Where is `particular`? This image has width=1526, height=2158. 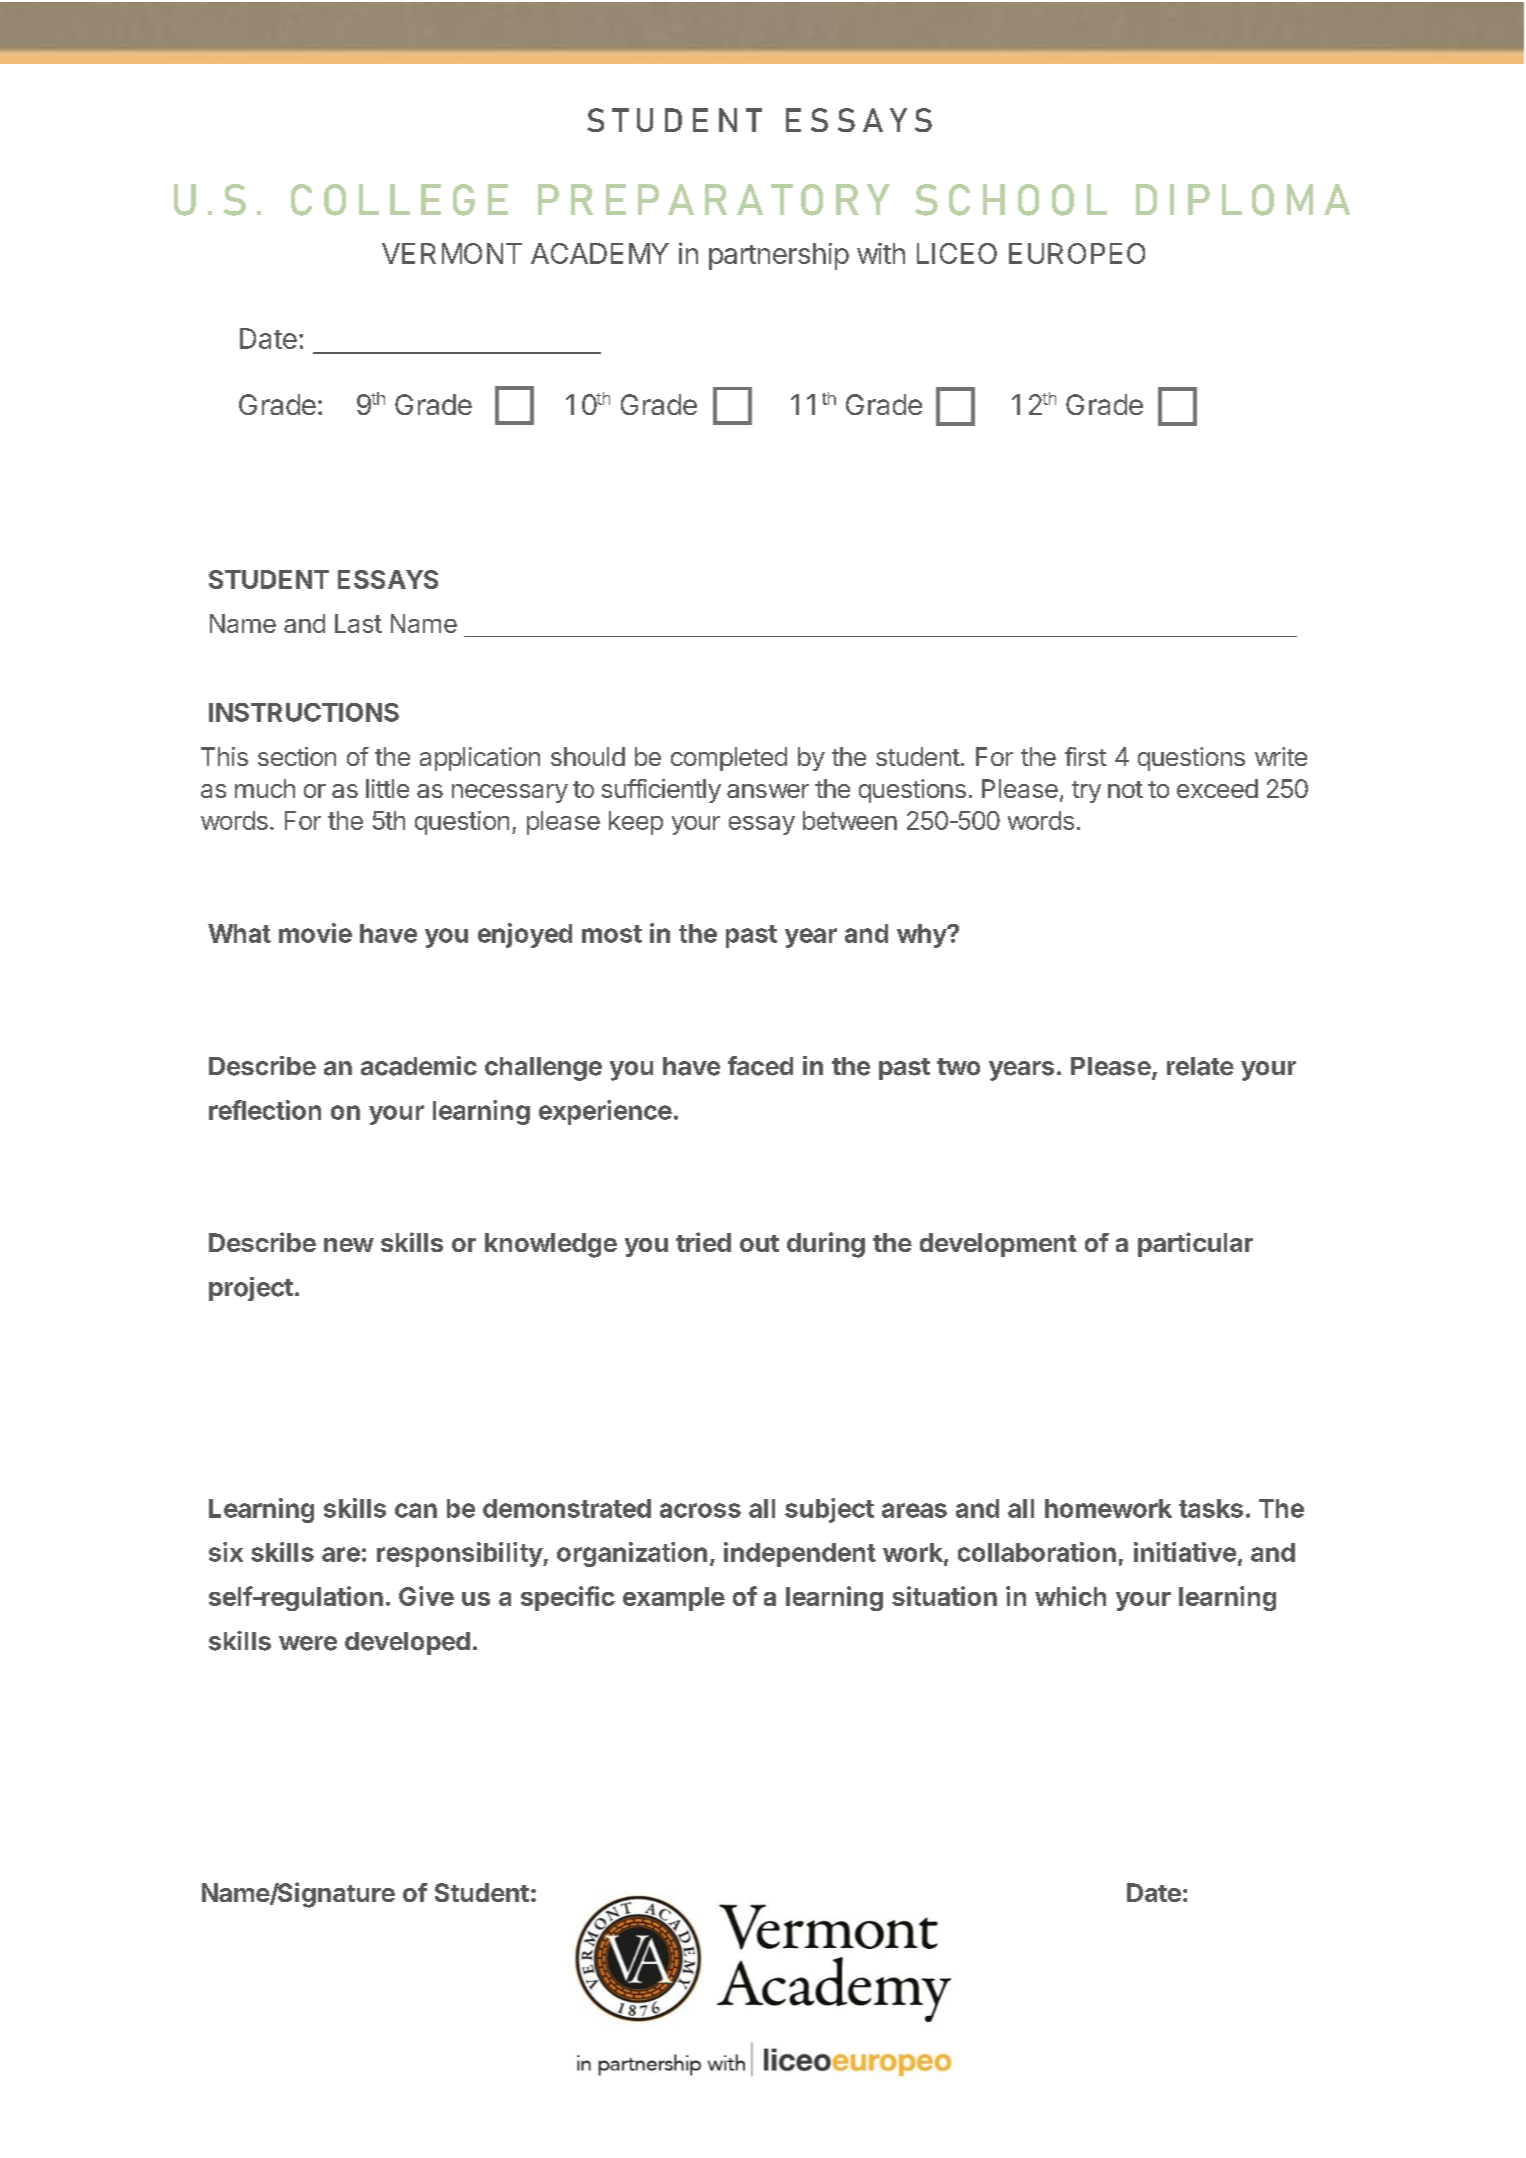
particular is located at coordinates (1195, 1244).
